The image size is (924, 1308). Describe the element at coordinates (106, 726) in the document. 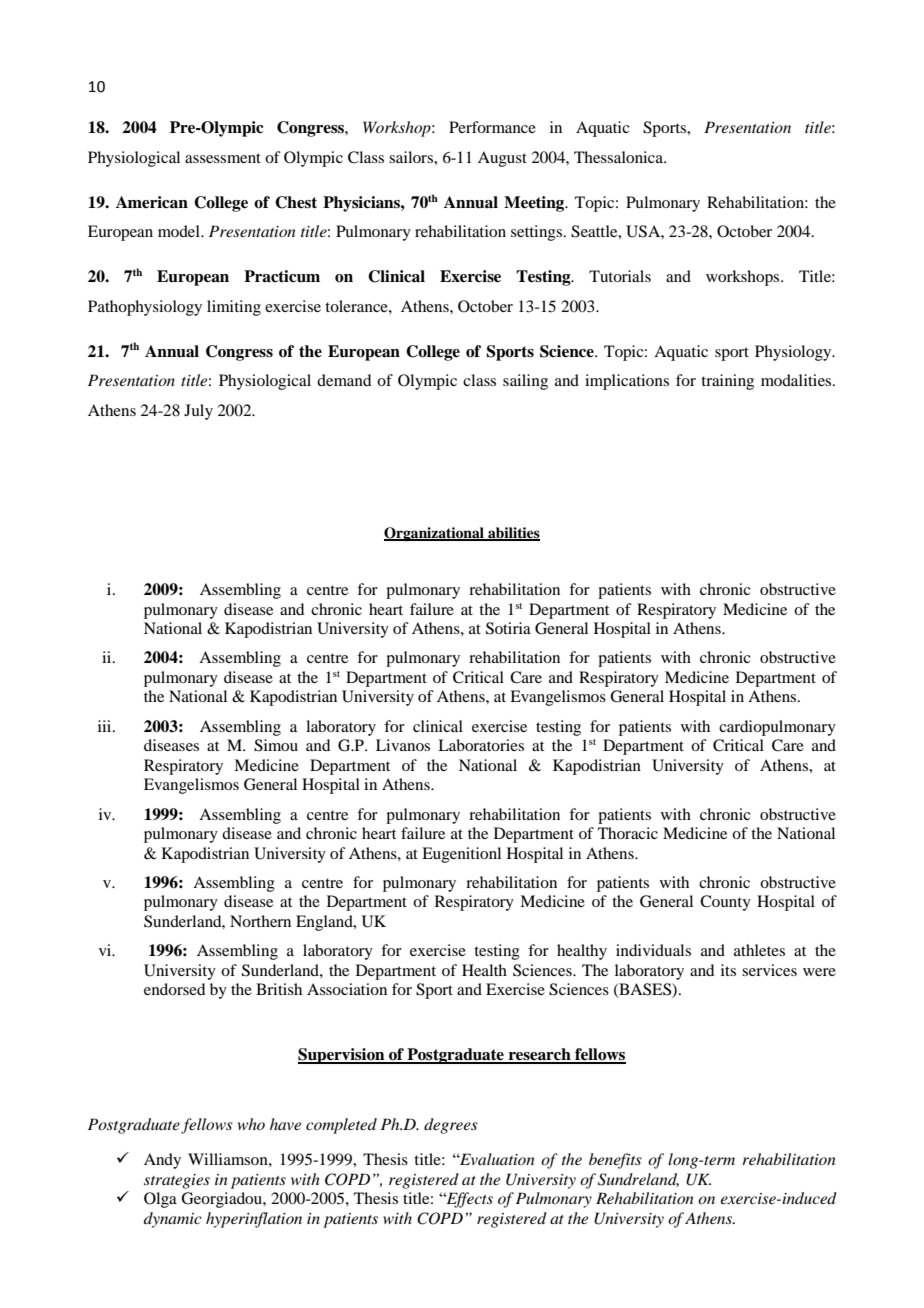

I see `iii` at that location.
